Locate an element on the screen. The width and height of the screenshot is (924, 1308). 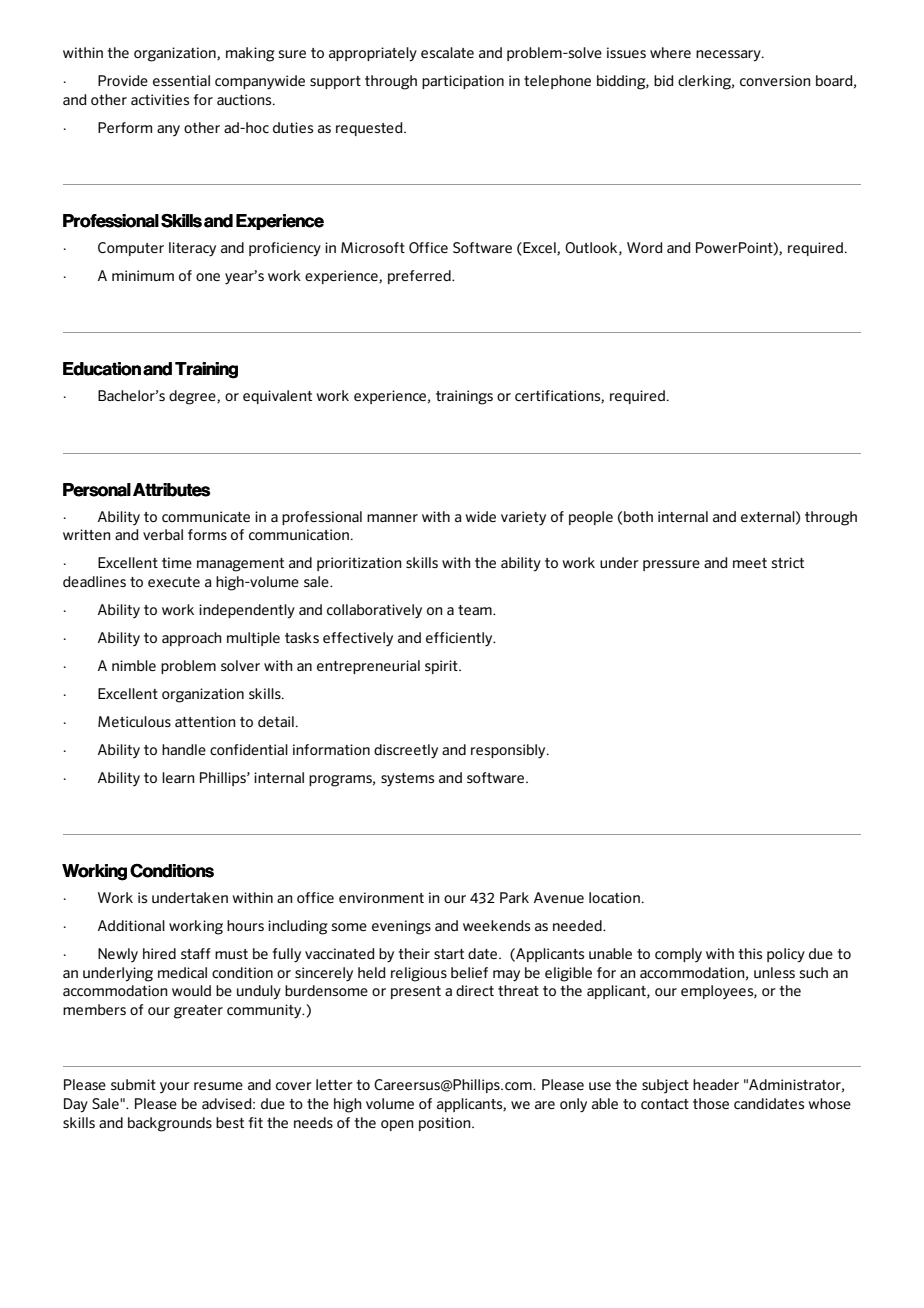
Park is located at coordinates (514, 897).
